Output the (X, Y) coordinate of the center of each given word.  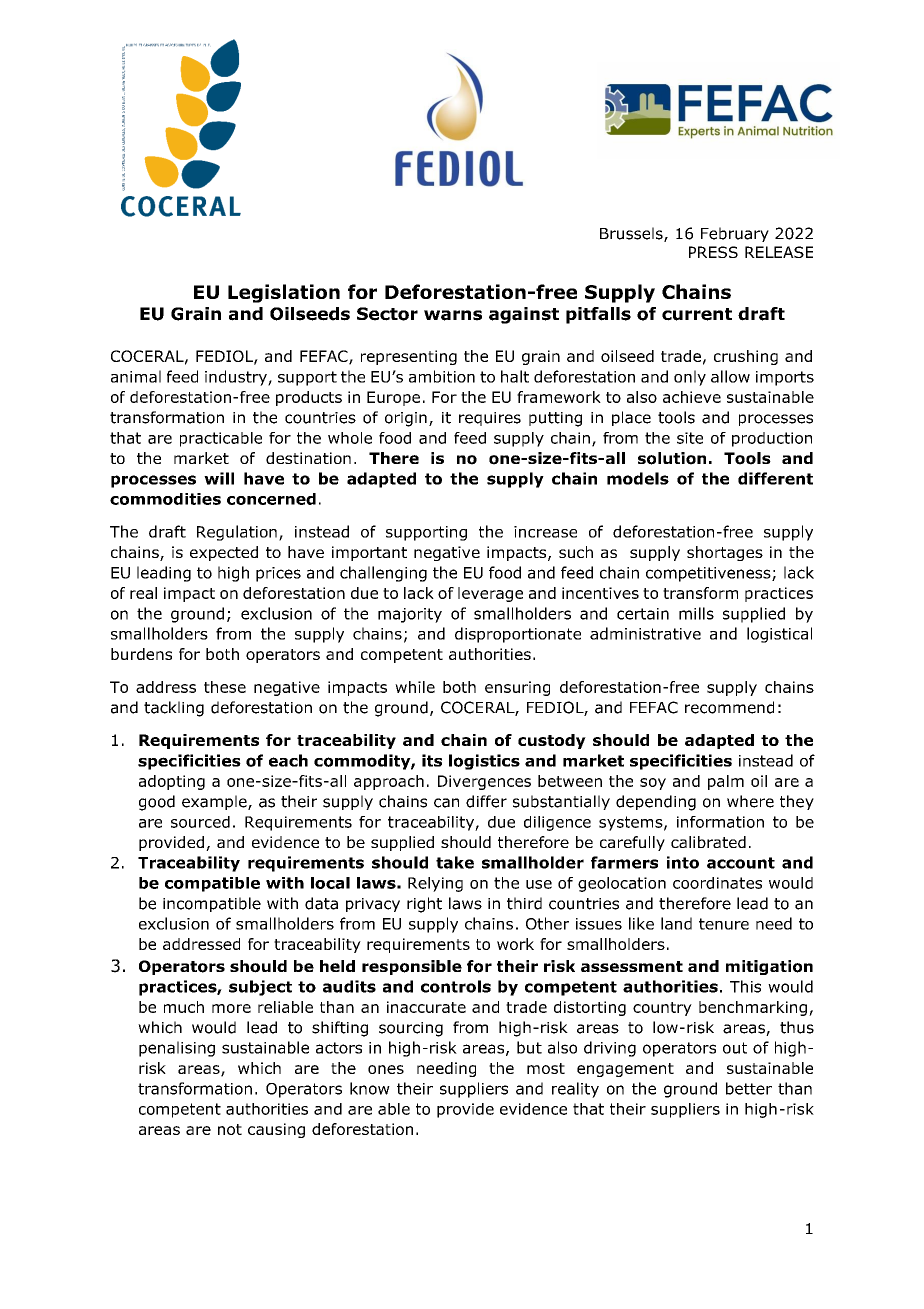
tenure (724, 924)
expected (224, 553)
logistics (484, 762)
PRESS (713, 252)
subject (260, 988)
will (219, 478)
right (424, 905)
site (690, 438)
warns (453, 315)
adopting (172, 782)
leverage (490, 594)
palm (726, 782)
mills (696, 613)
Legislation (284, 293)
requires (490, 419)
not (230, 1129)
